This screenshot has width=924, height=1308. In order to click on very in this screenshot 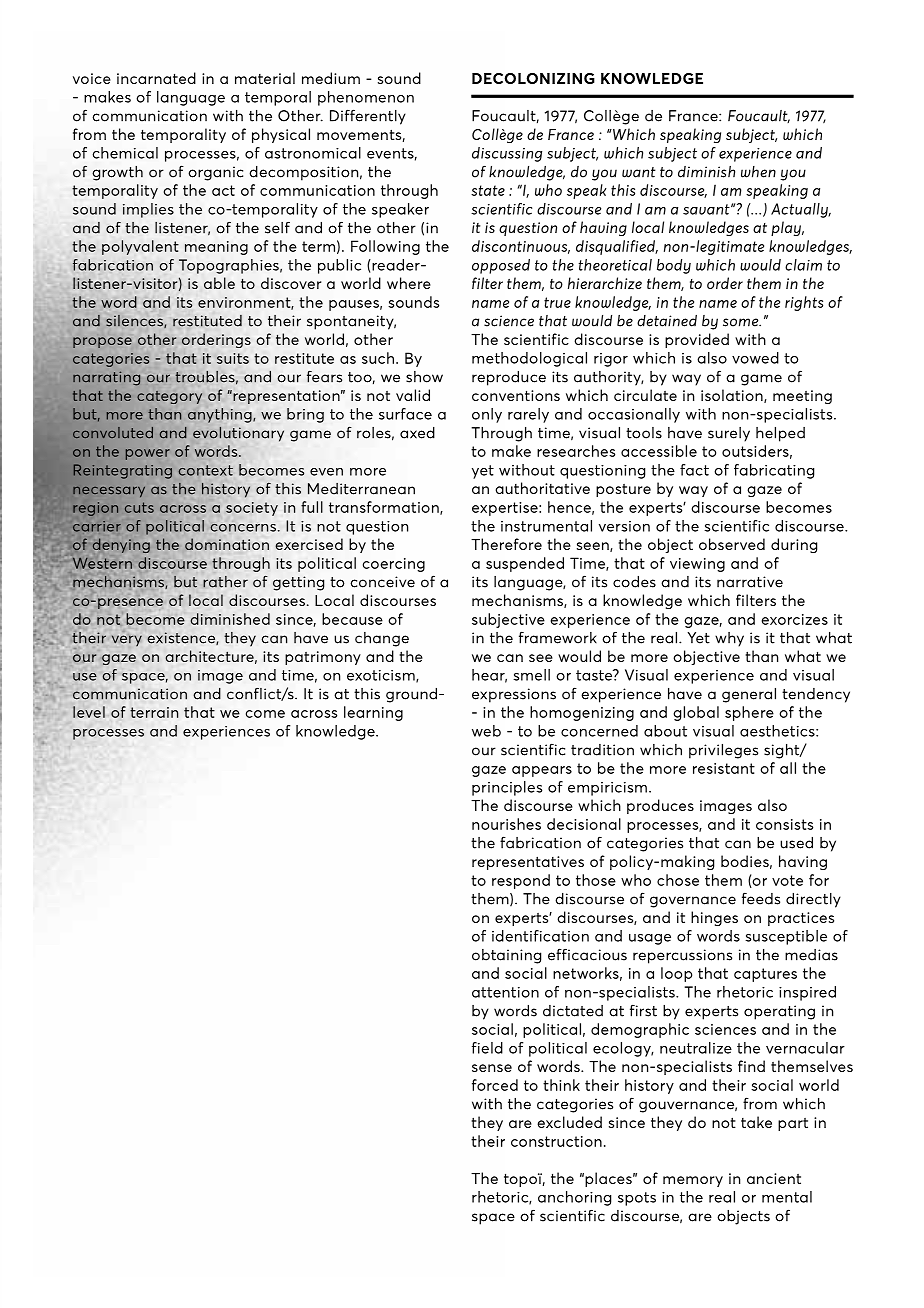, I will do `click(127, 640)`.
